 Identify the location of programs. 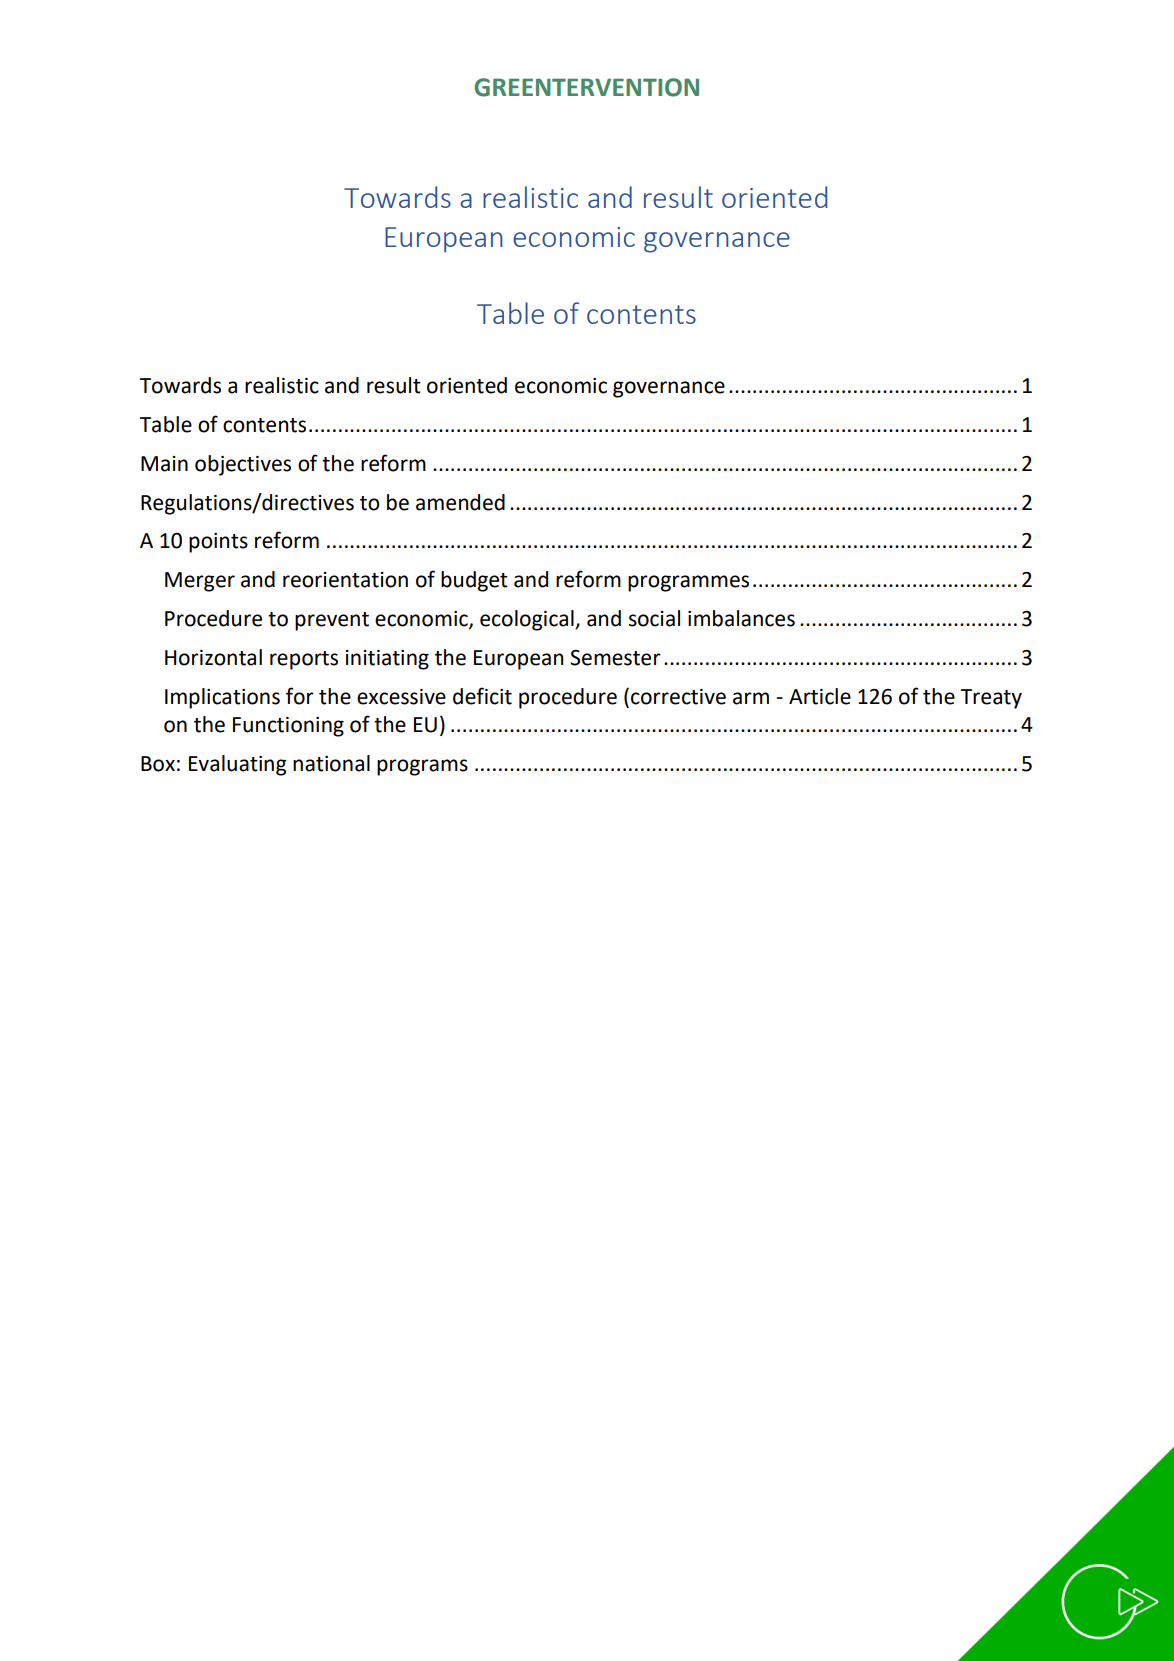
(422, 767).
